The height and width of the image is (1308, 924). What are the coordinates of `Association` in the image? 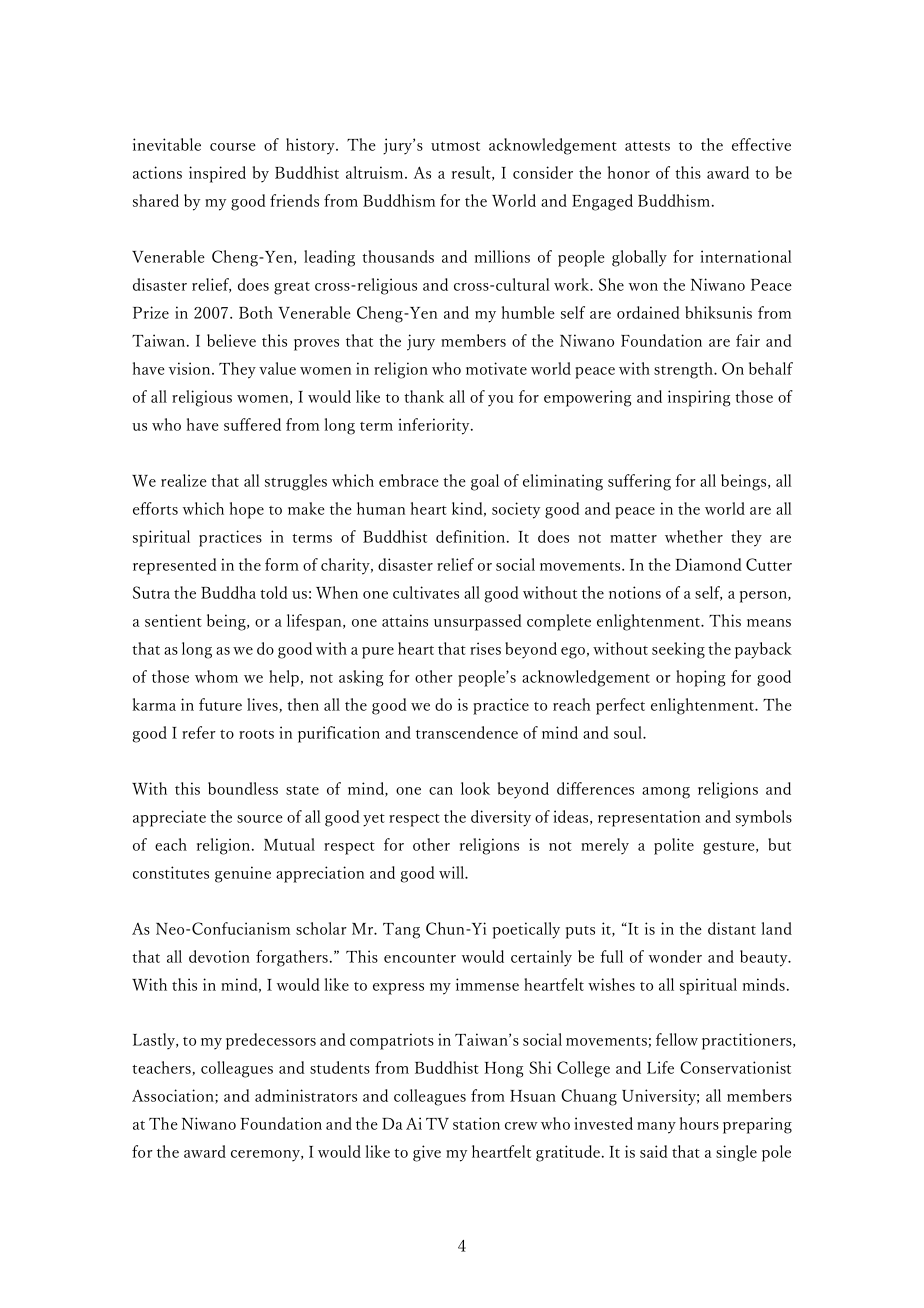 It's located at (174, 1096).
